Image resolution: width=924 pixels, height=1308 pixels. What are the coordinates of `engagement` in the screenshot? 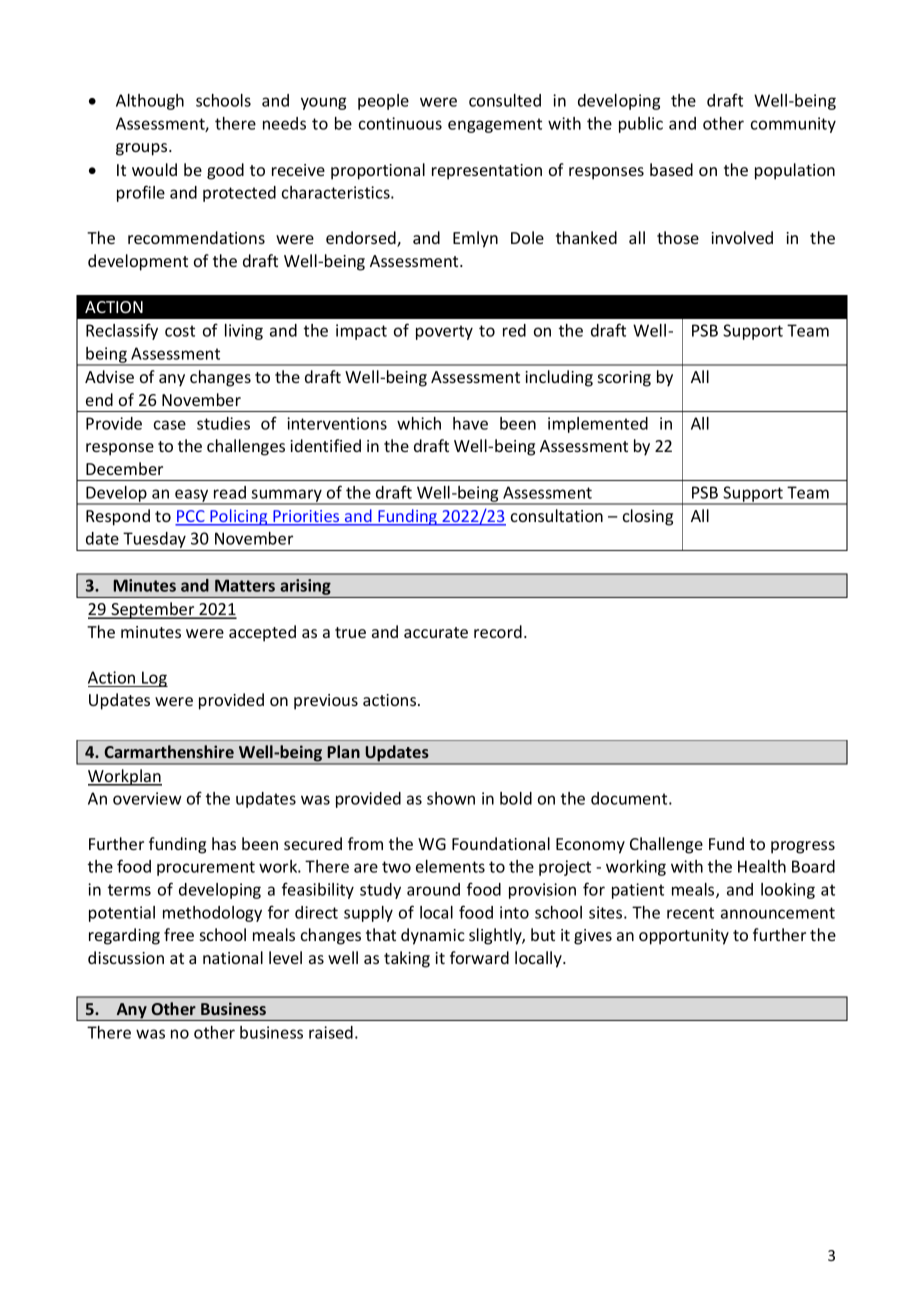 It's located at (495, 125).
